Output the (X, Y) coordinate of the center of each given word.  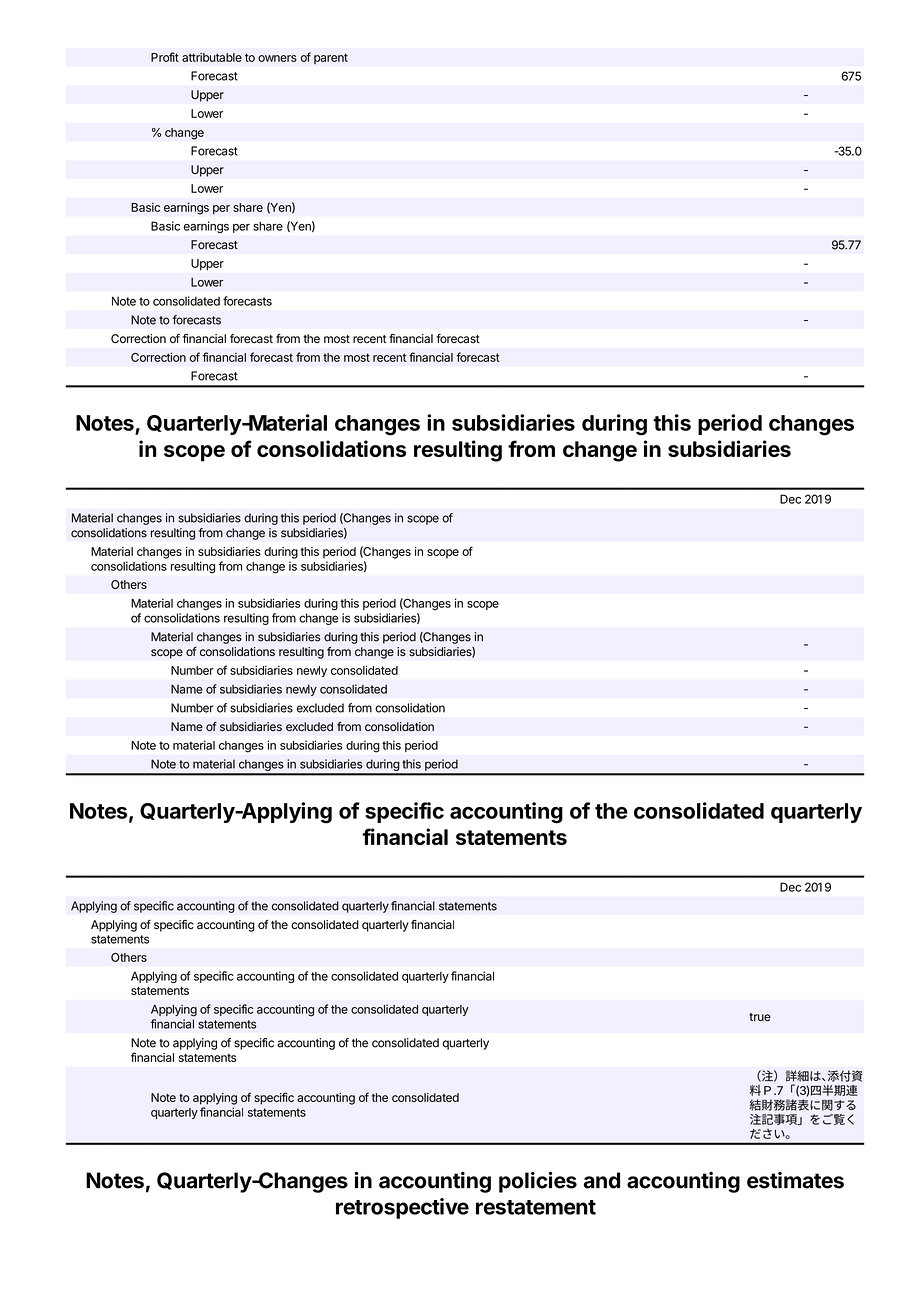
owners (277, 58)
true (760, 1017)
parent (331, 58)
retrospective (402, 1208)
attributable (212, 57)
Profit (165, 57)
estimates (795, 1180)
